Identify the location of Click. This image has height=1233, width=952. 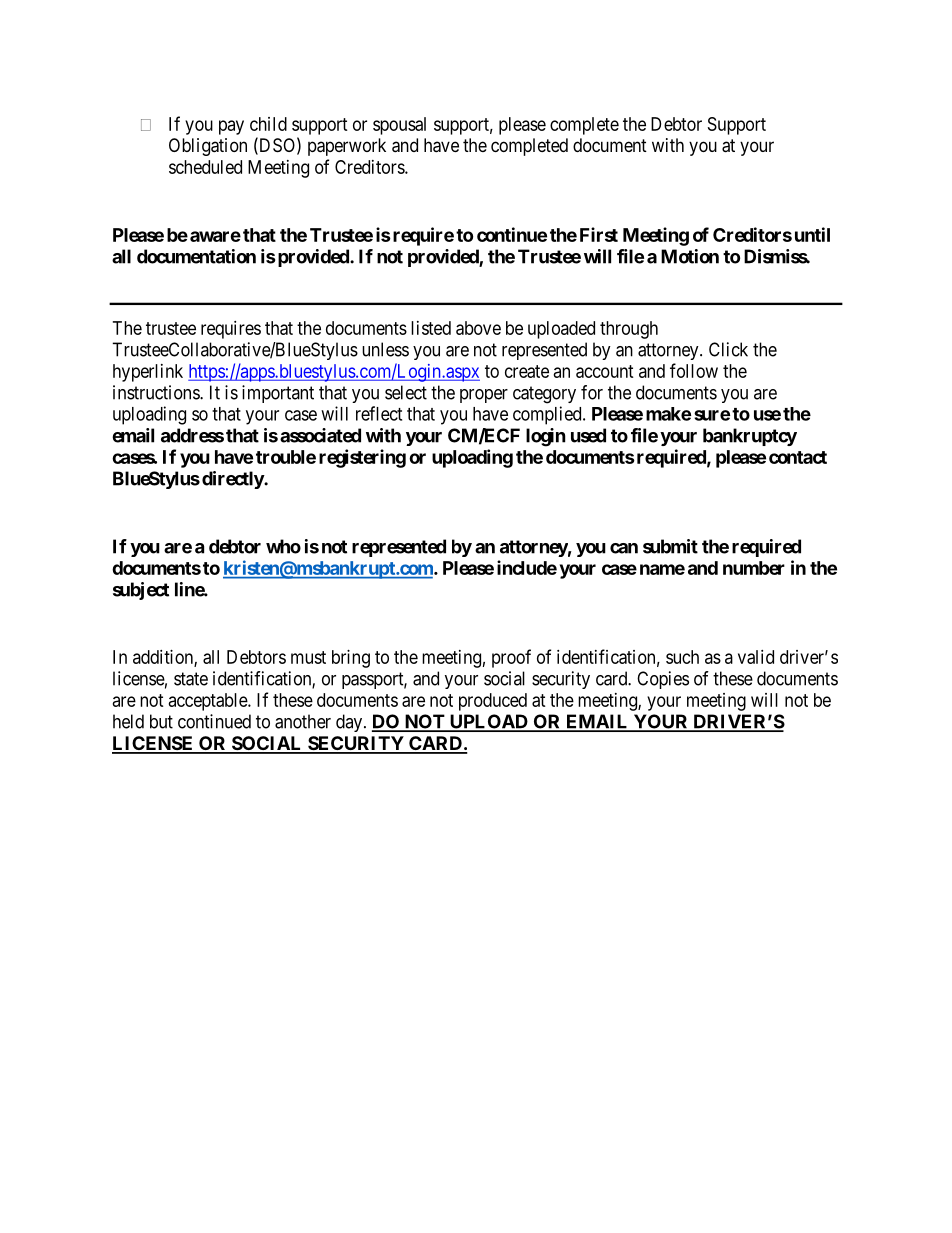
(728, 349).
